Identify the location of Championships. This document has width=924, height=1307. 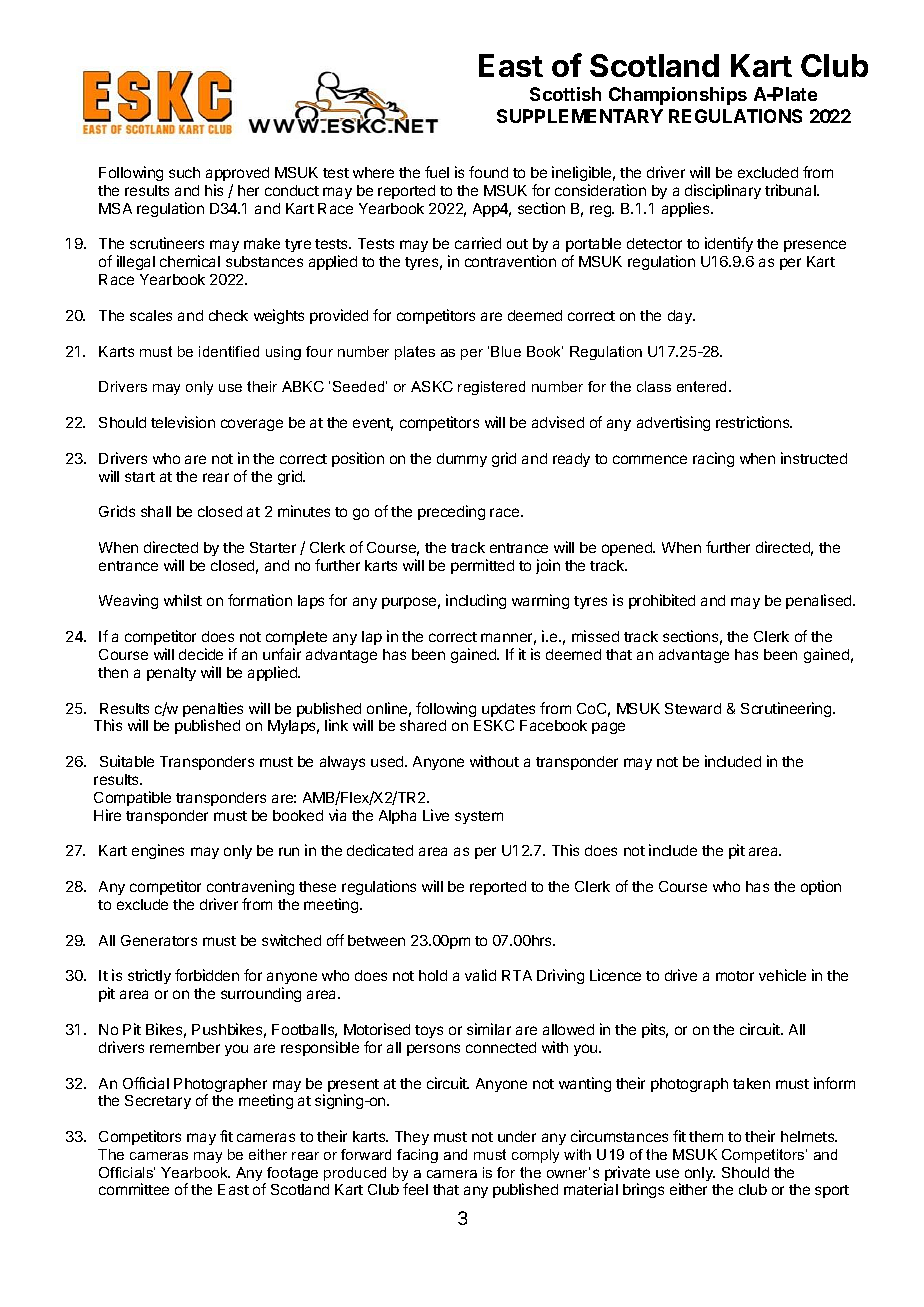
(678, 96).
